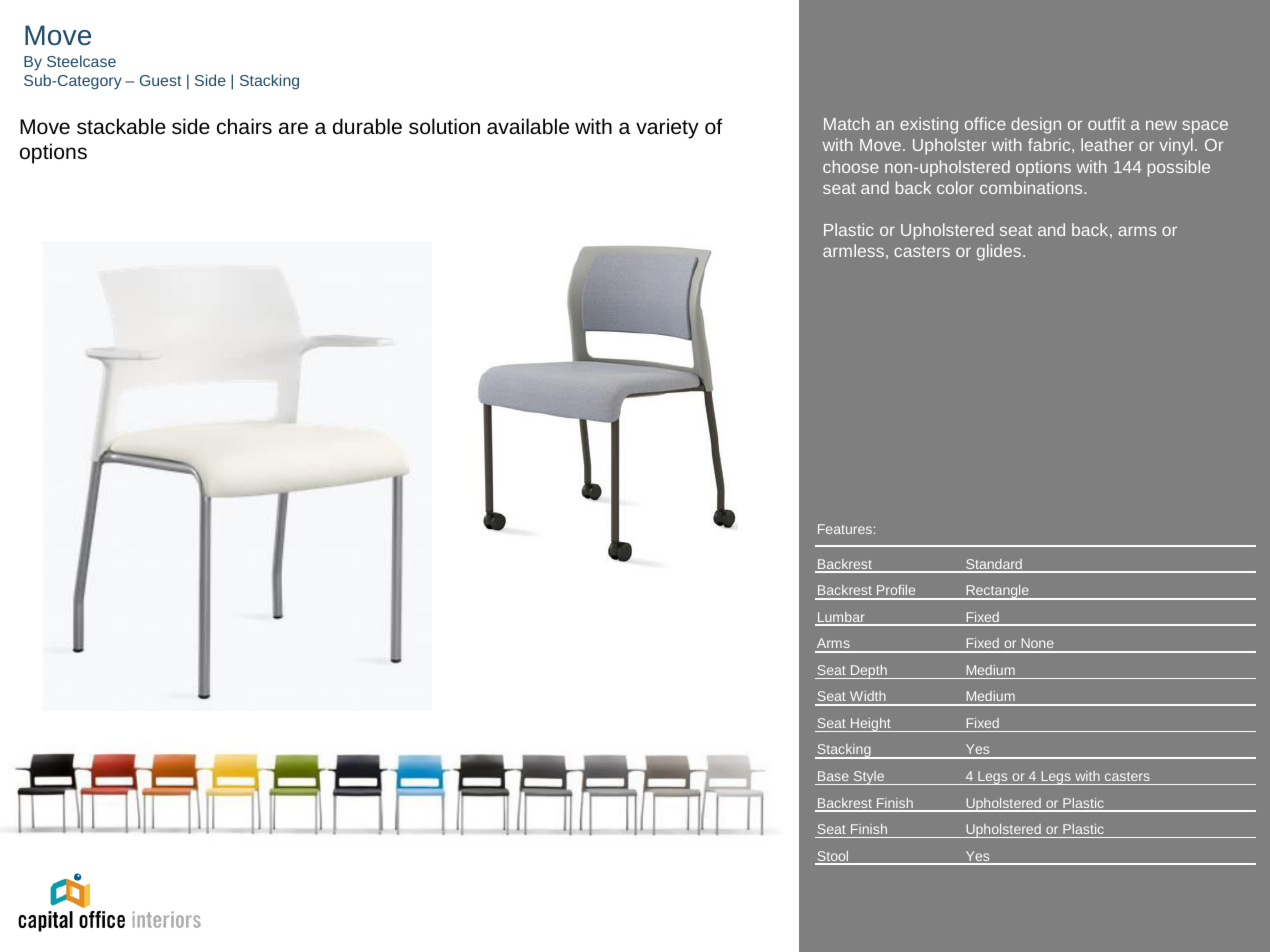  I want to click on chairs, so click(244, 126).
